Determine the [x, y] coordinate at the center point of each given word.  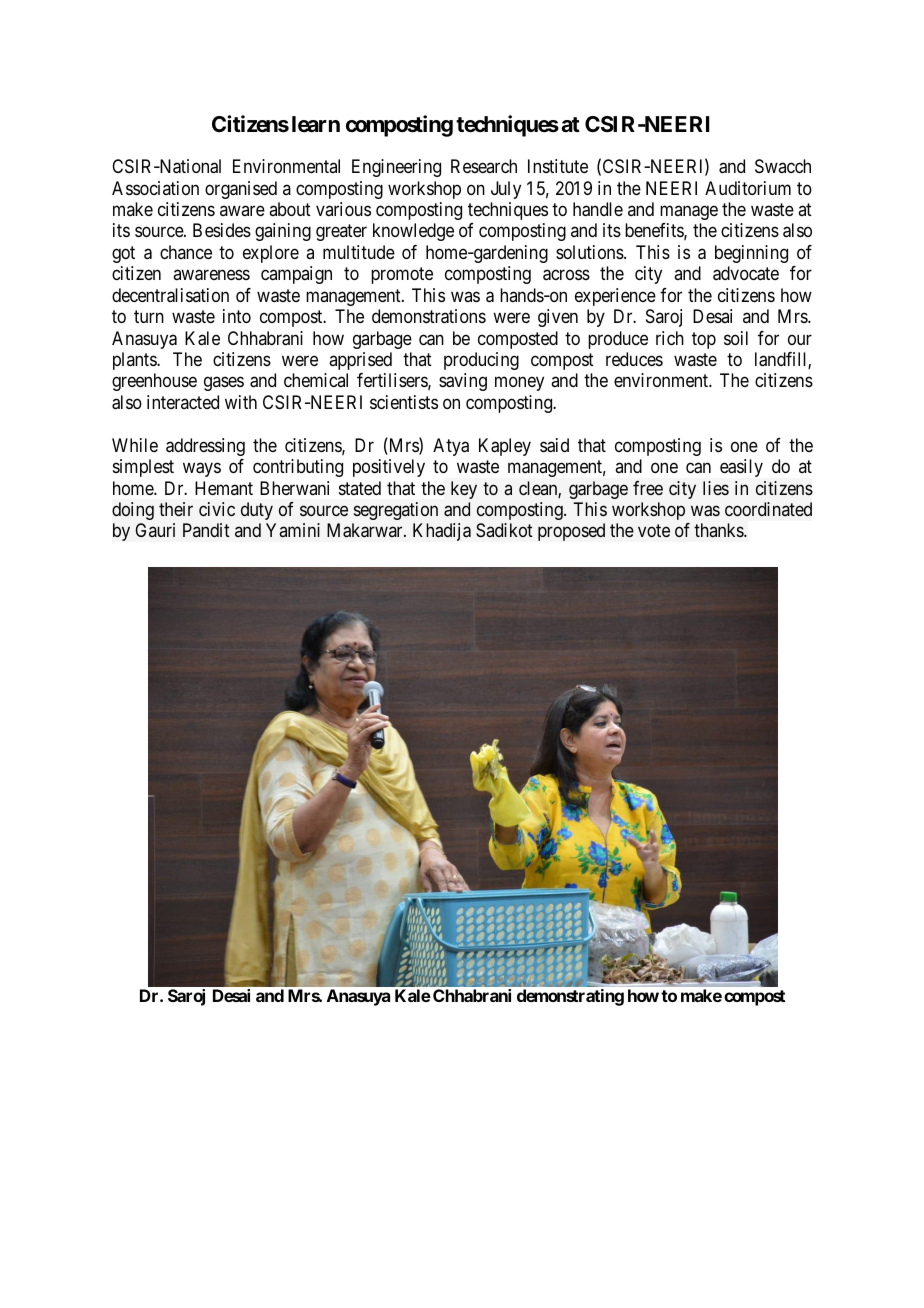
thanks [719, 530]
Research [484, 166]
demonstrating [570, 997]
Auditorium [748, 188]
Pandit [206, 530]
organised [241, 190]
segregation [396, 511]
